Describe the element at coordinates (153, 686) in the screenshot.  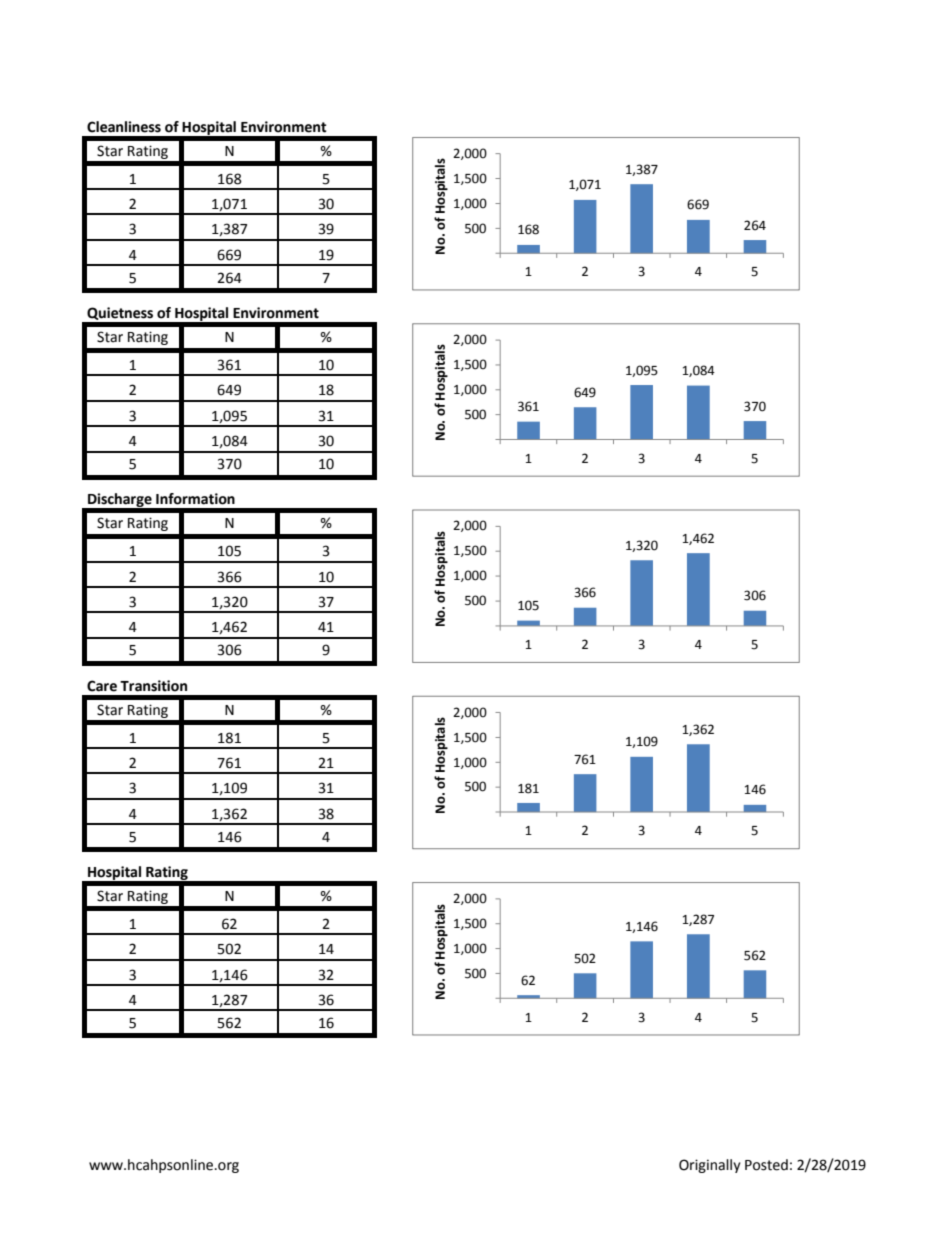
I see `Transition` at that location.
